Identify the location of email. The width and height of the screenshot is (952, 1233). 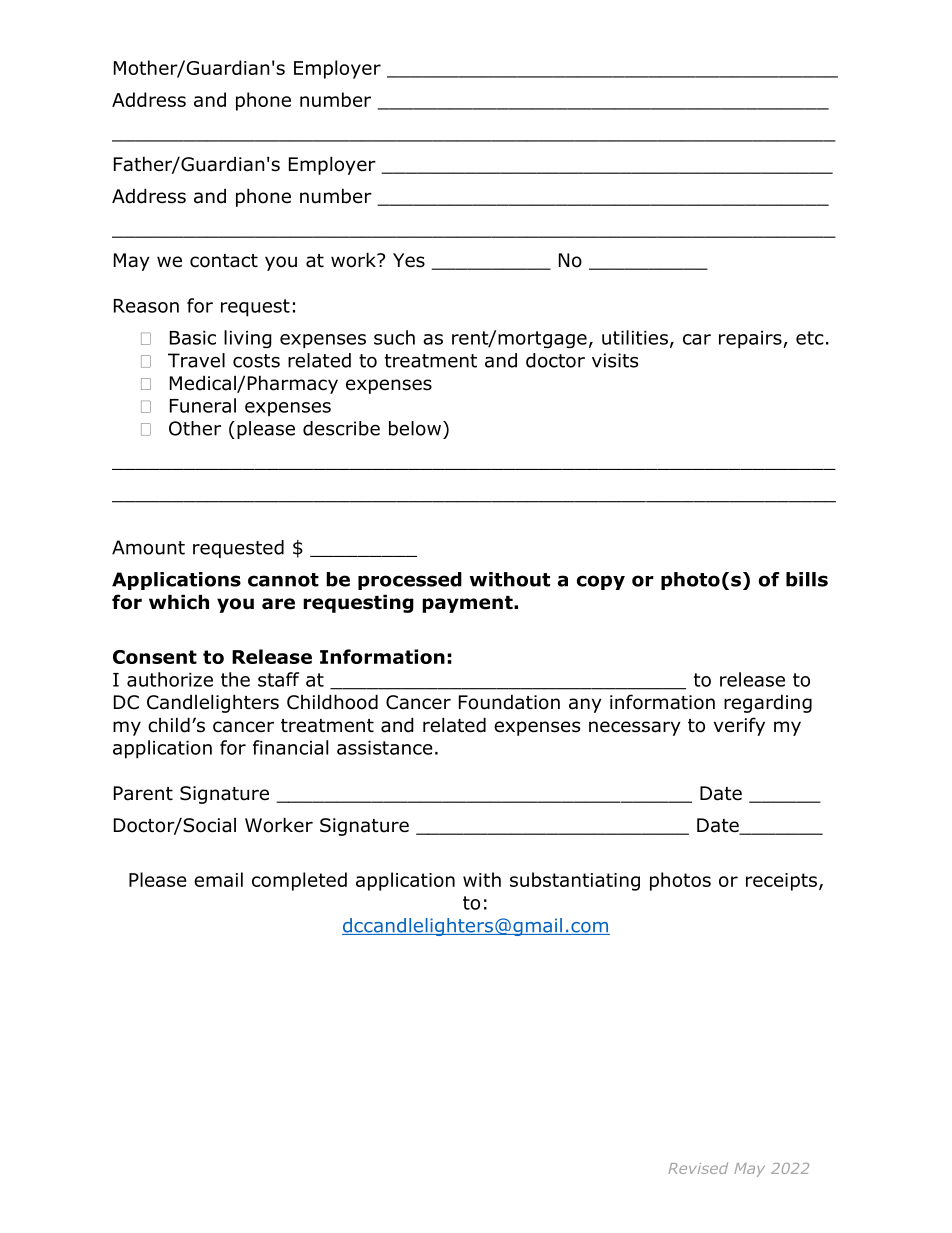
(218, 879).
